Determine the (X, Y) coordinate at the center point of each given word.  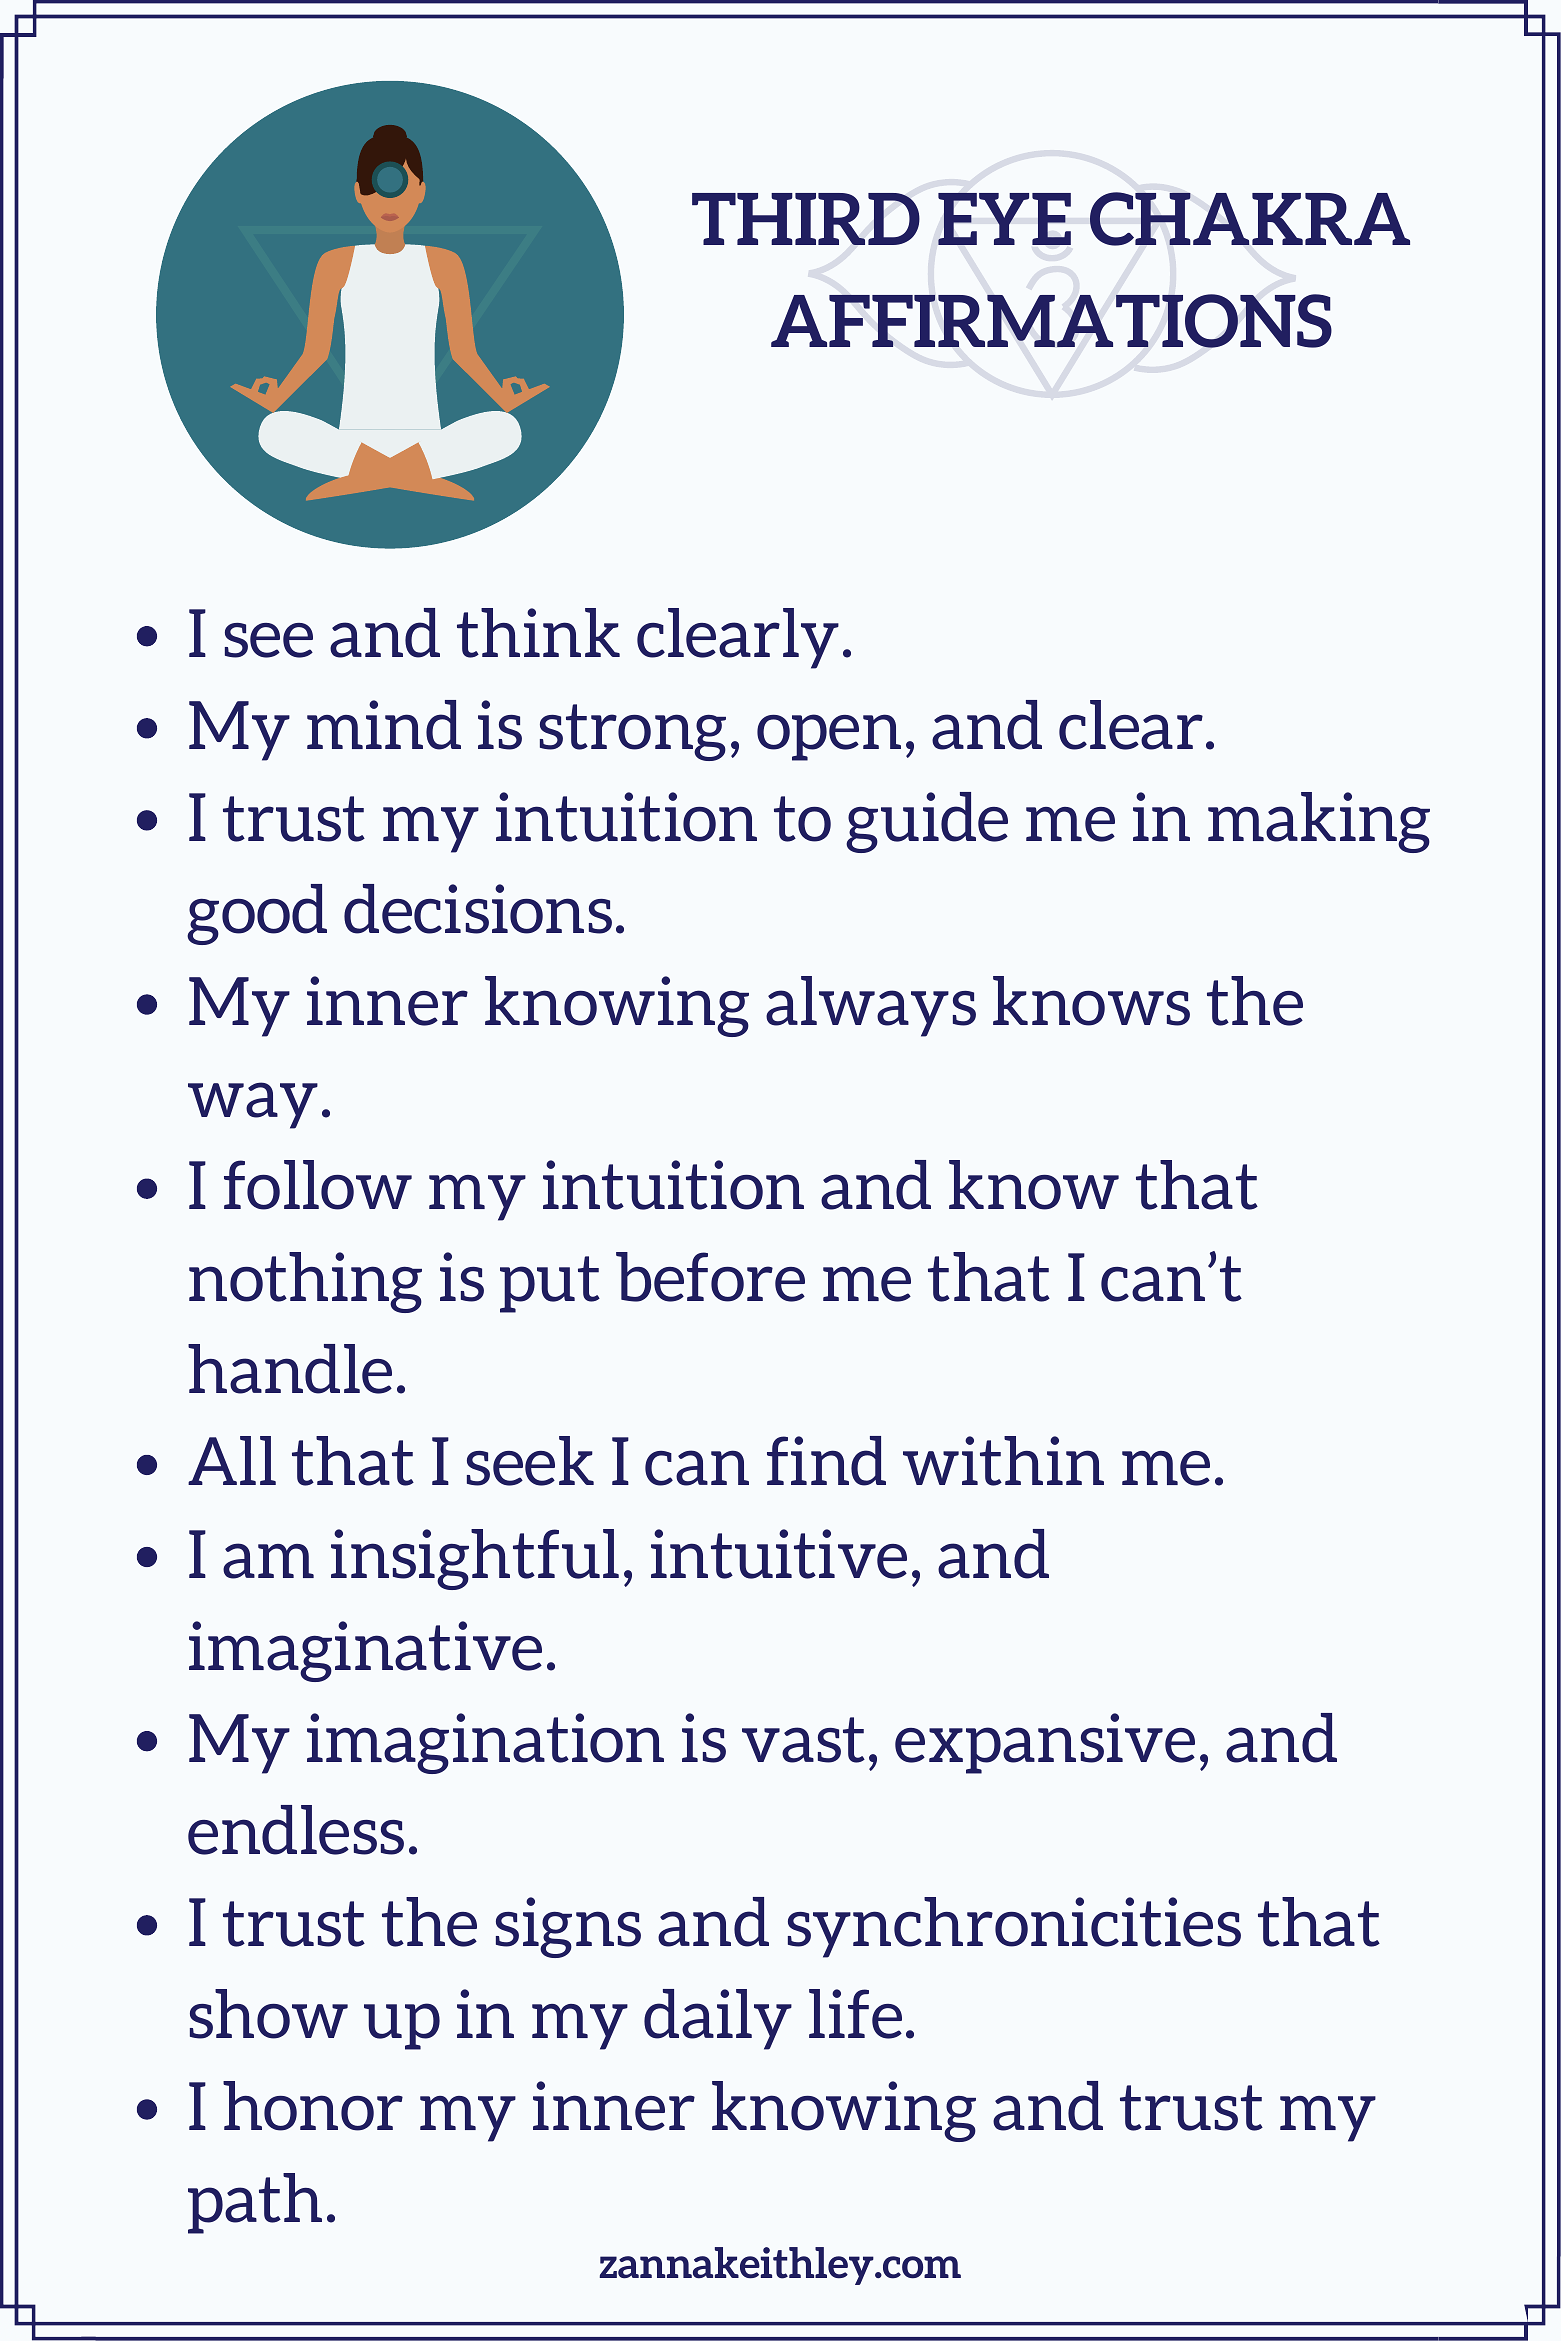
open (829, 737)
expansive (1045, 1743)
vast (803, 1740)
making (1319, 822)
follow (318, 1185)
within (1003, 1461)
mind (384, 725)
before (710, 1277)
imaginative (365, 1651)
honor (313, 2106)
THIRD (806, 219)
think (538, 633)
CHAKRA (1250, 219)
